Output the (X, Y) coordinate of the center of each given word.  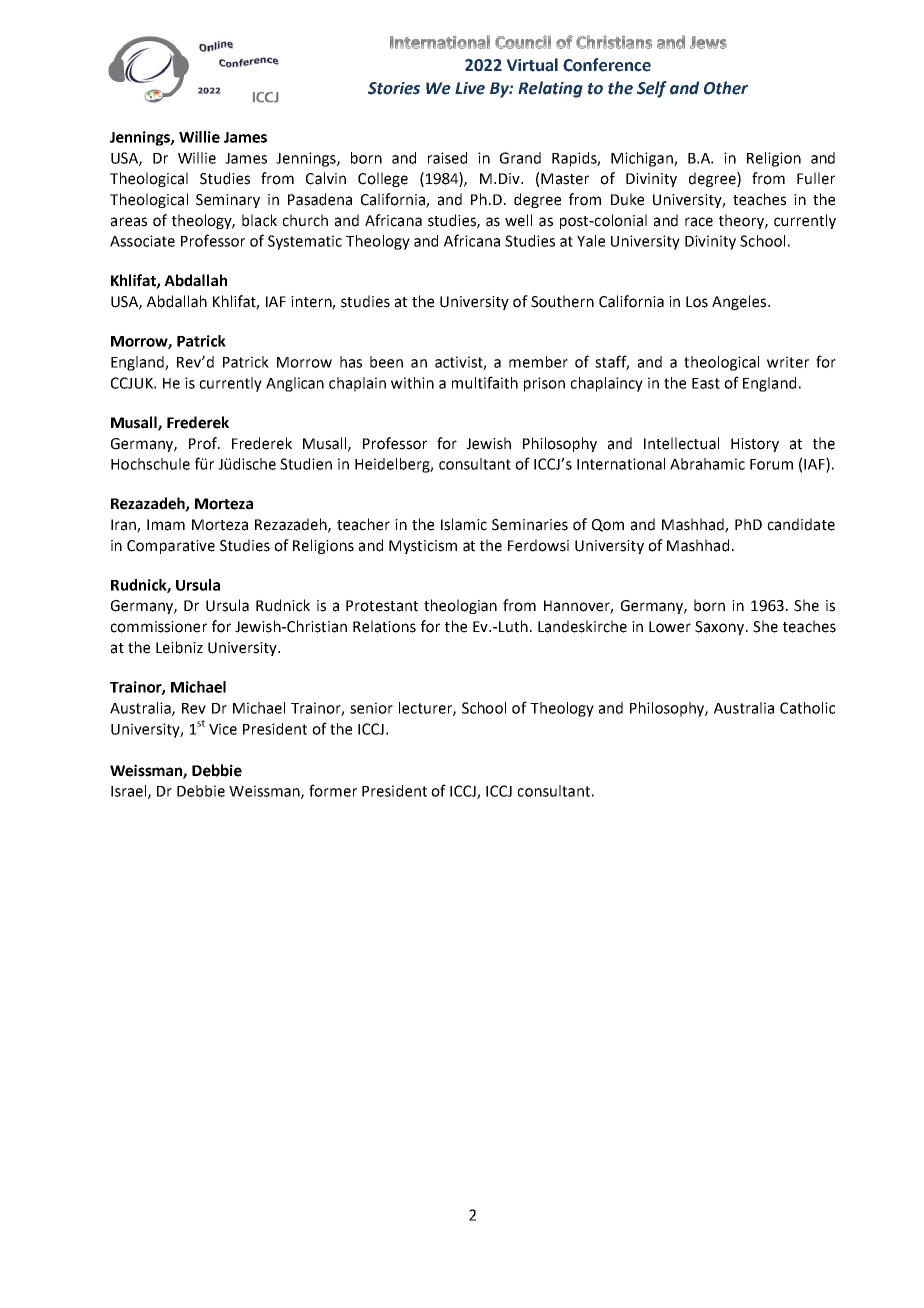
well (518, 220)
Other (726, 88)
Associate (142, 241)
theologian (460, 606)
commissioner (158, 627)
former (333, 790)
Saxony (721, 628)
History (755, 445)
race (699, 222)
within (412, 383)
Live (470, 88)
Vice (223, 729)
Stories (394, 88)
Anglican (295, 384)
